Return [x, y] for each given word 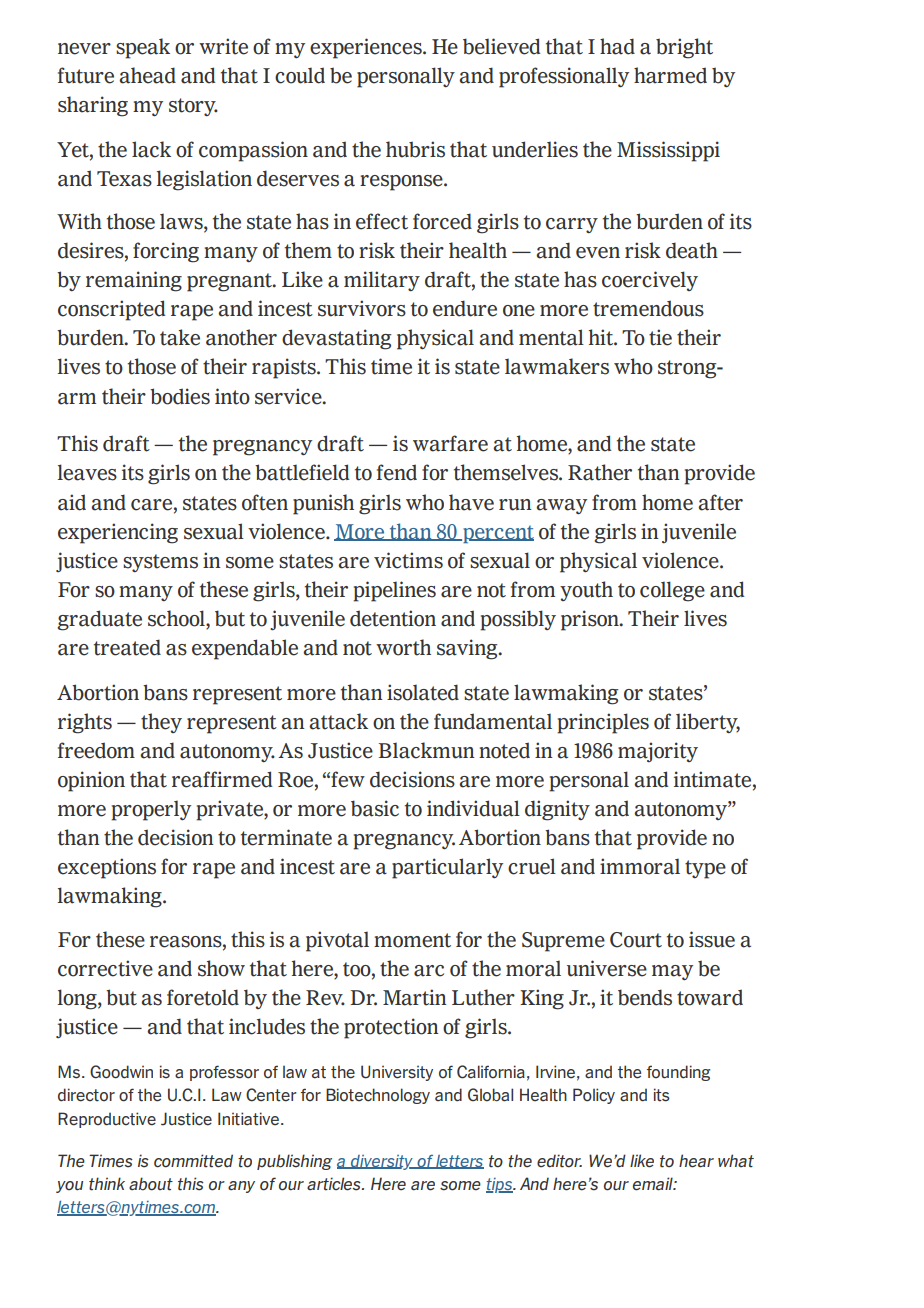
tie [660, 337]
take [180, 337]
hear [696, 1161]
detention [393, 618]
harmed [670, 75]
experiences [367, 48]
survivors [362, 308]
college [672, 591]
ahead [147, 75]
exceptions [107, 868]
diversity [382, 1162]
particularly [447, 868]
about [151, 1184]
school [177, 619]
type [705, 869]
